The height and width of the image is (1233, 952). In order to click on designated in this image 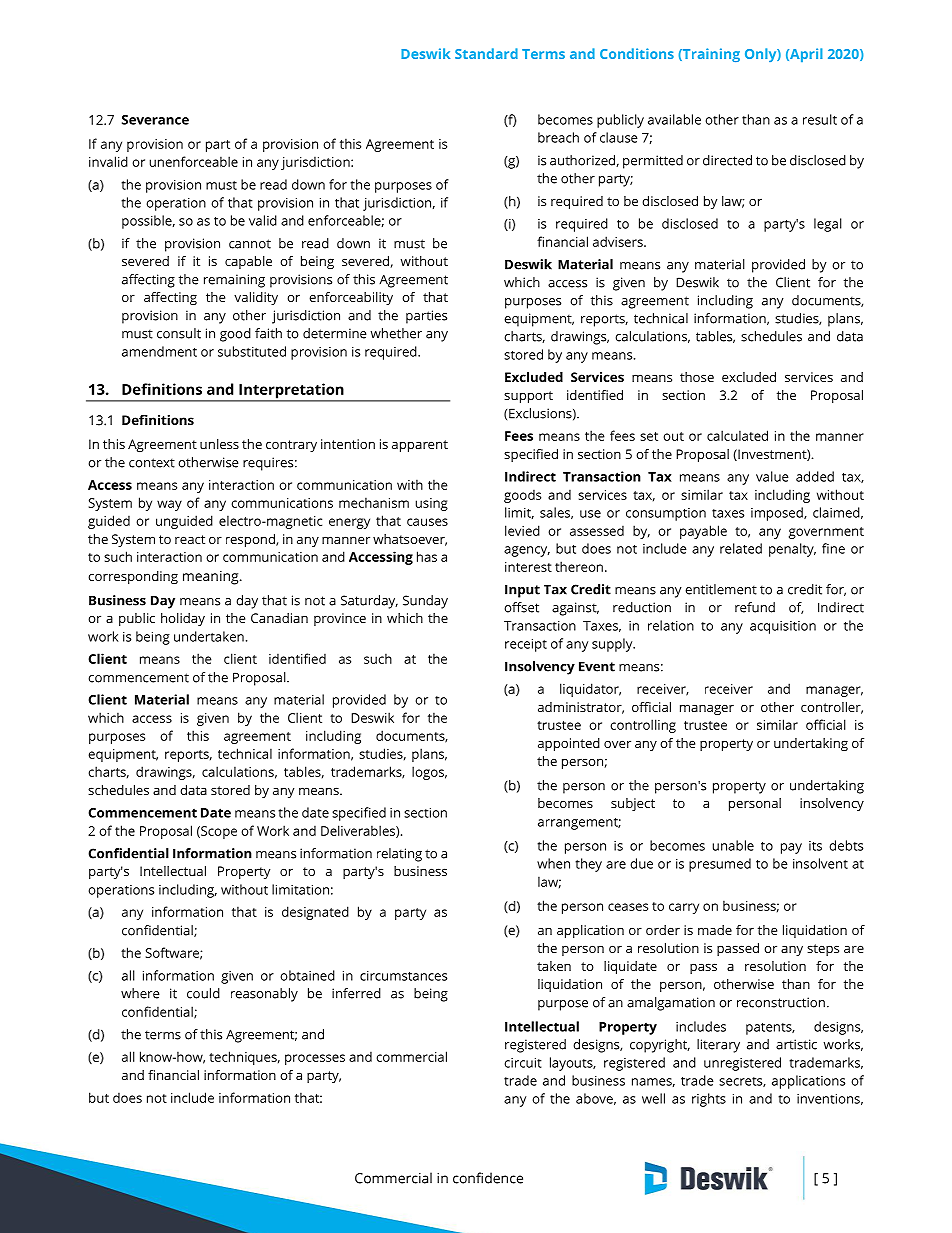, I will do `click(315, 913)`.
